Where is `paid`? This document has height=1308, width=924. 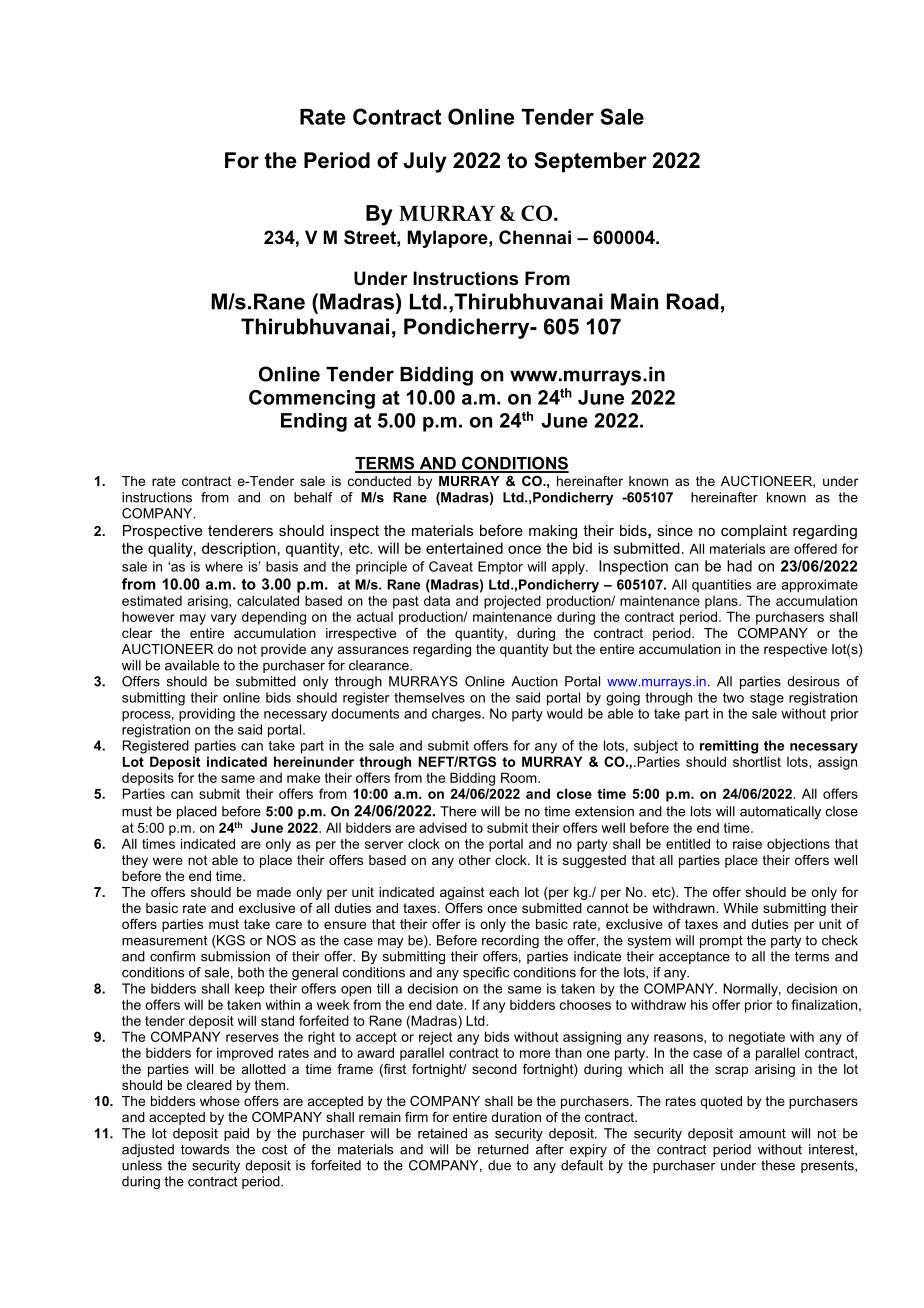
paid is located at coordinates (236, 1134).
